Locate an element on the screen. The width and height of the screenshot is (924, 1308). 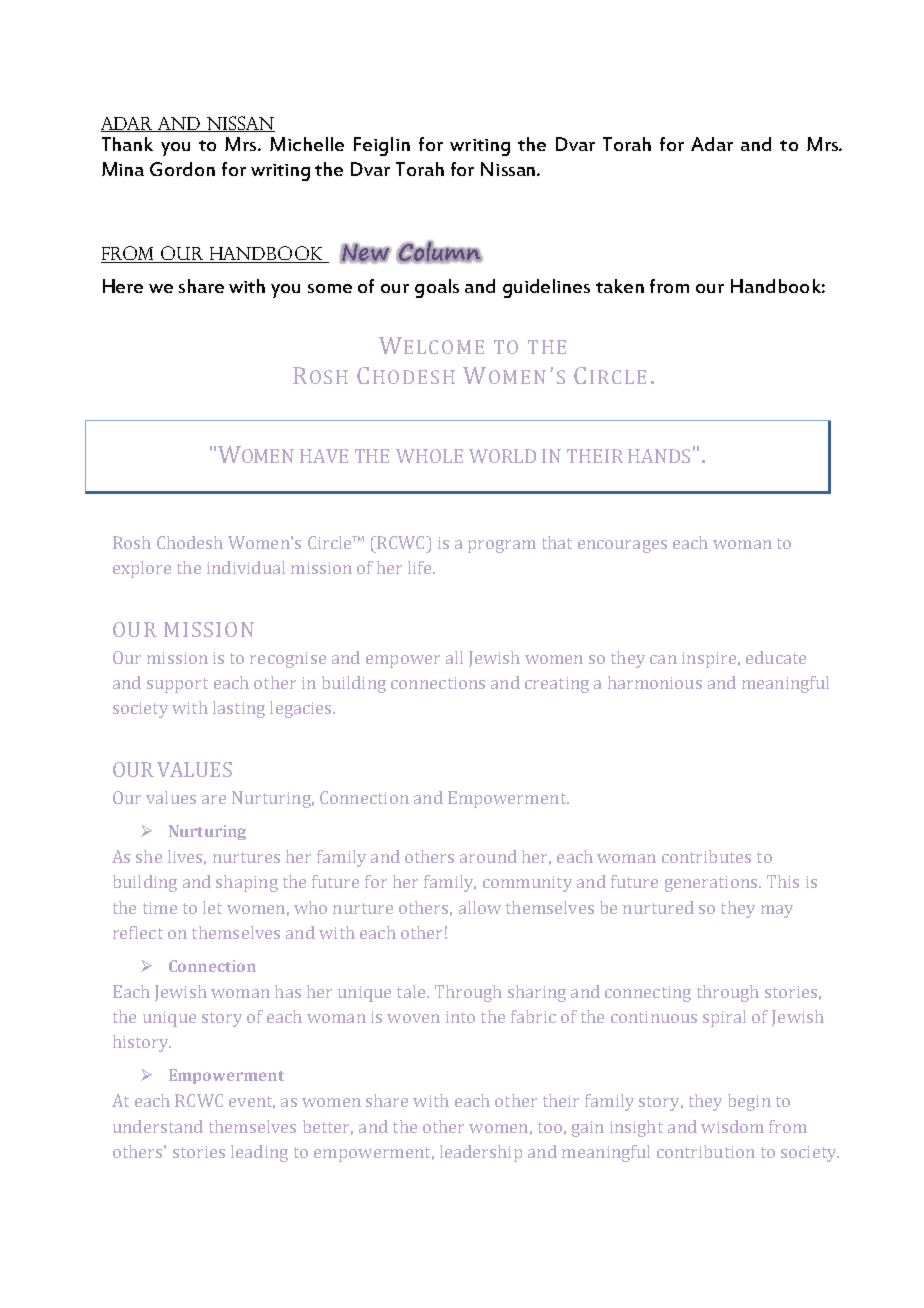
goals is located at coordinates (437, 288).
